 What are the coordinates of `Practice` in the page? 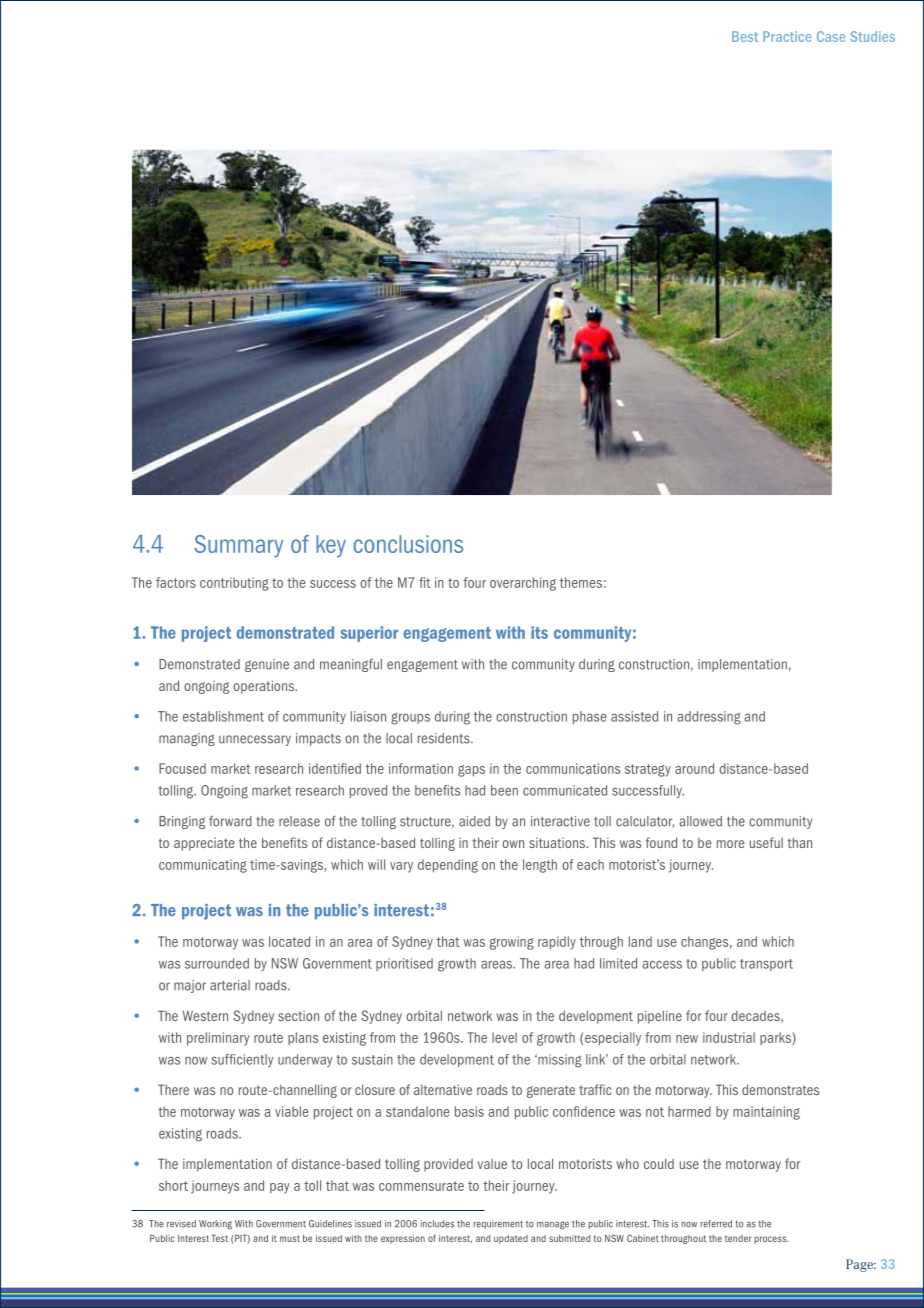 It's located at (787, 36).
